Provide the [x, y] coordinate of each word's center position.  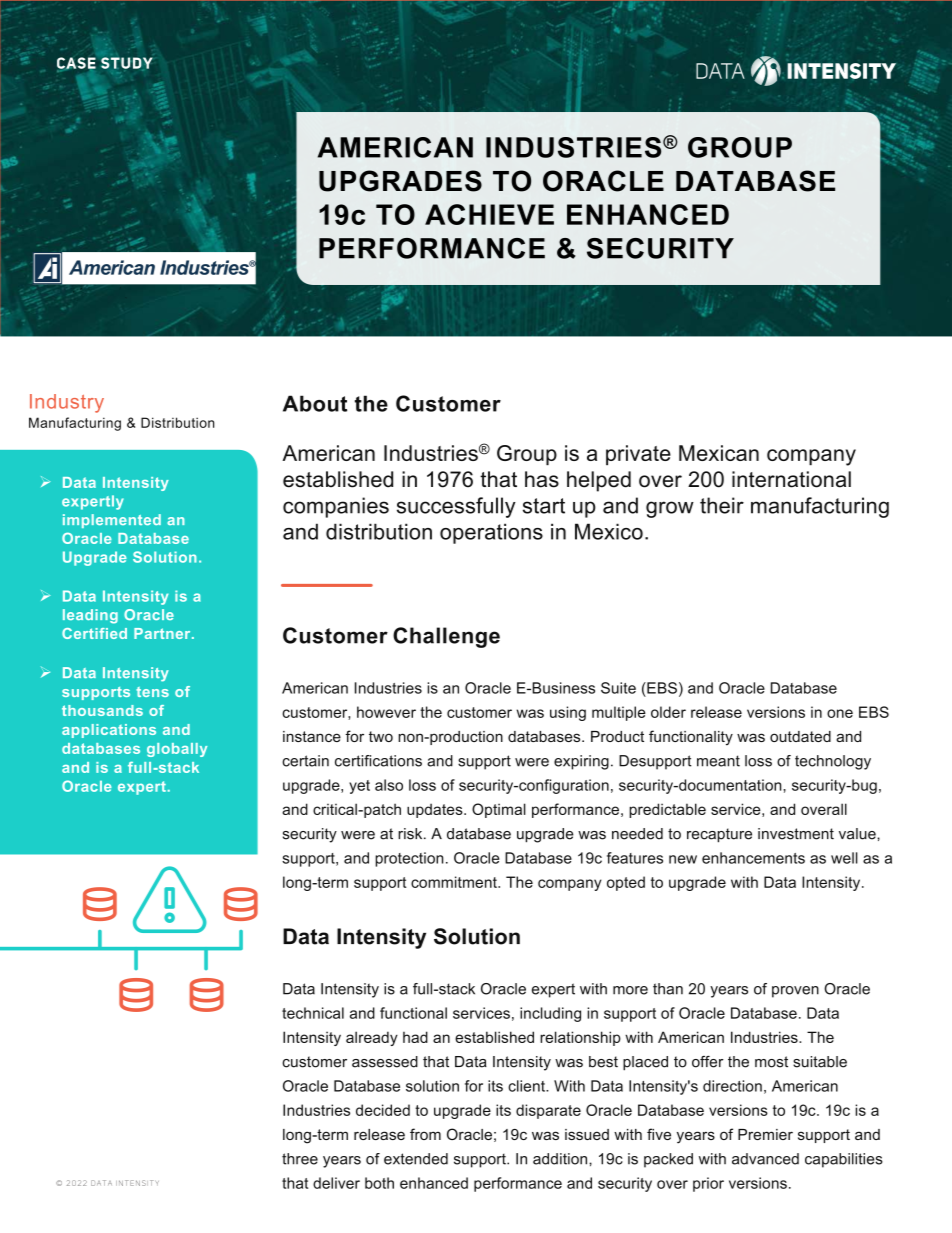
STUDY [127, 63]
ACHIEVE [489, 214]
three [300, 1159]
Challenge [446, 637]
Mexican [719, 453]
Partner [163, 633]
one [840, 713]
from [425, 1134]
